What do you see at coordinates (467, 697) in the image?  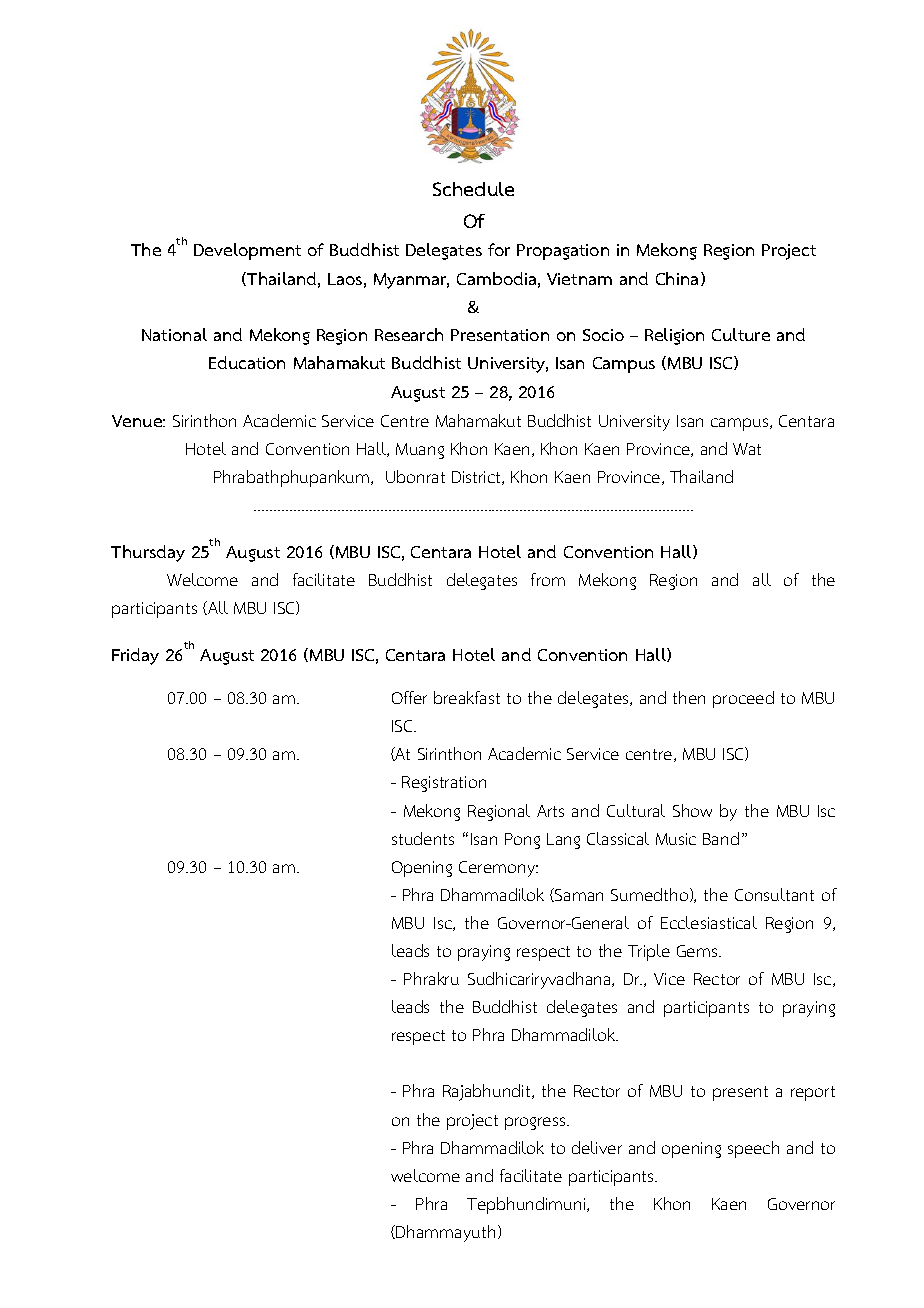 I see `breakfast` at bounding box center [467, 697].
